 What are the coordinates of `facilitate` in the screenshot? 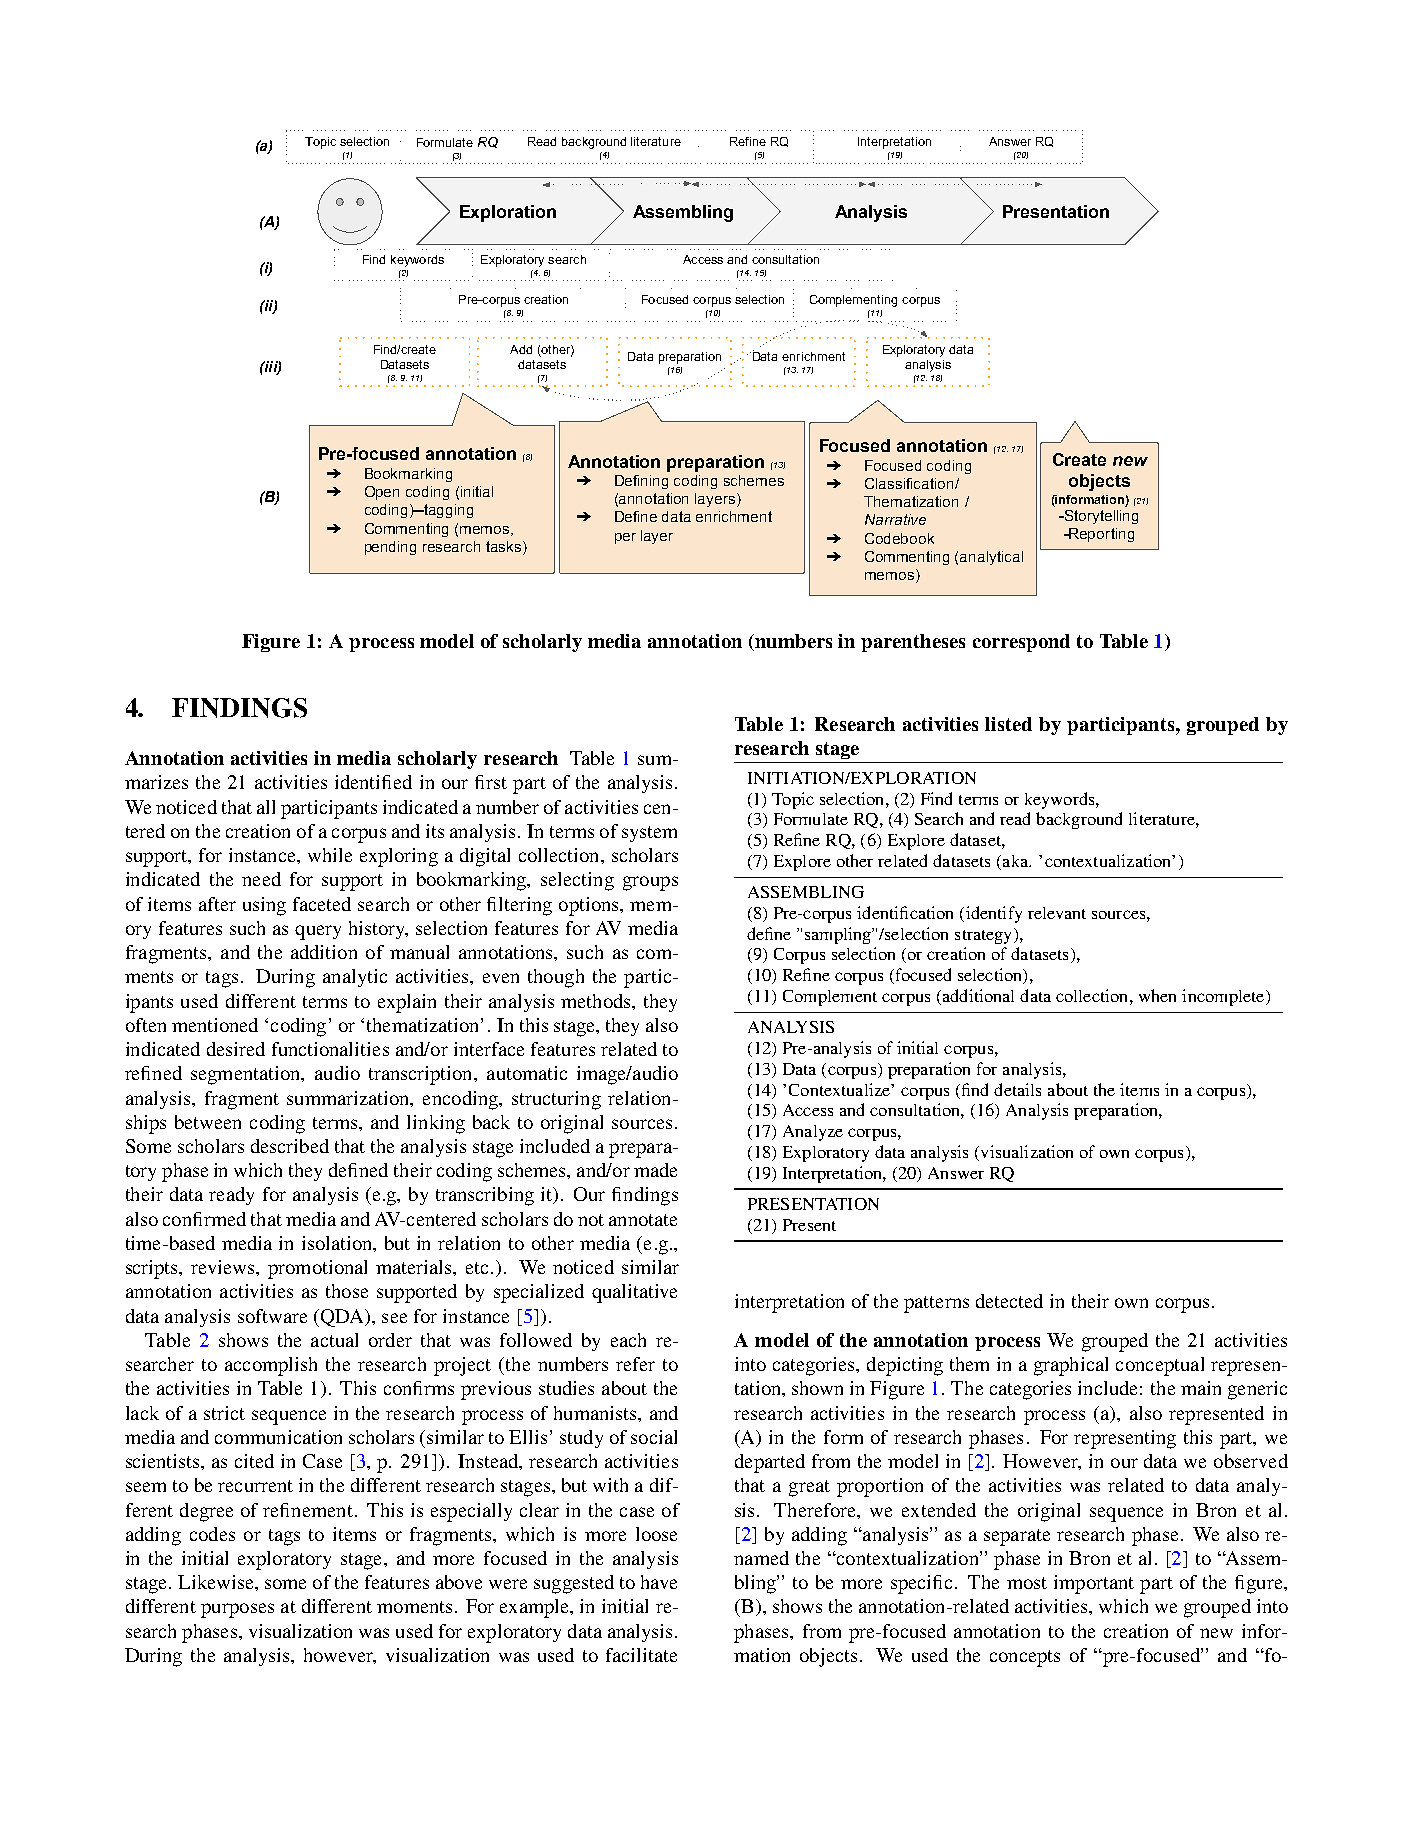 It's located at (641, 1655).
